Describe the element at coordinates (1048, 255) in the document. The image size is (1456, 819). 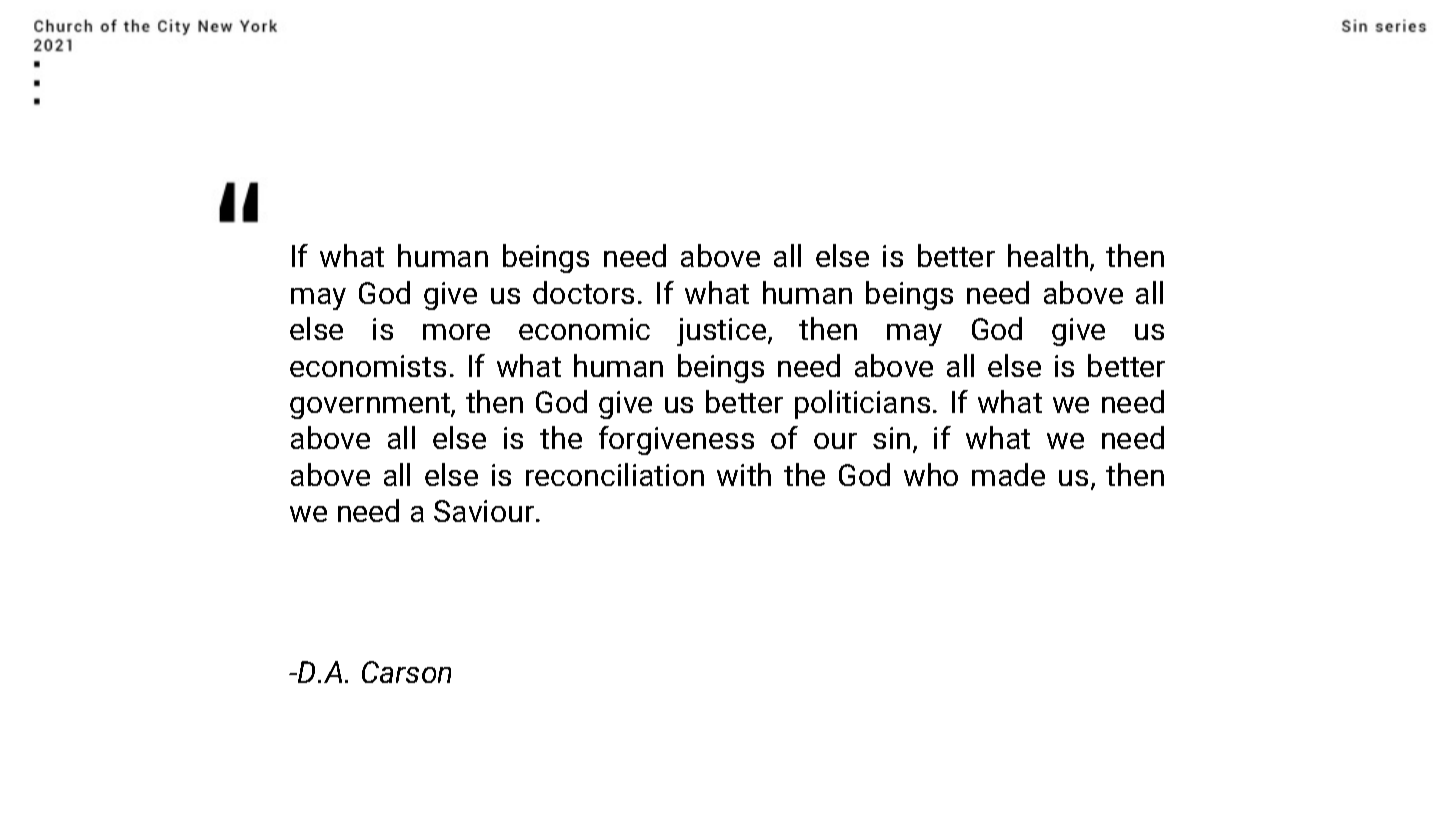
I see `health` at that location.
